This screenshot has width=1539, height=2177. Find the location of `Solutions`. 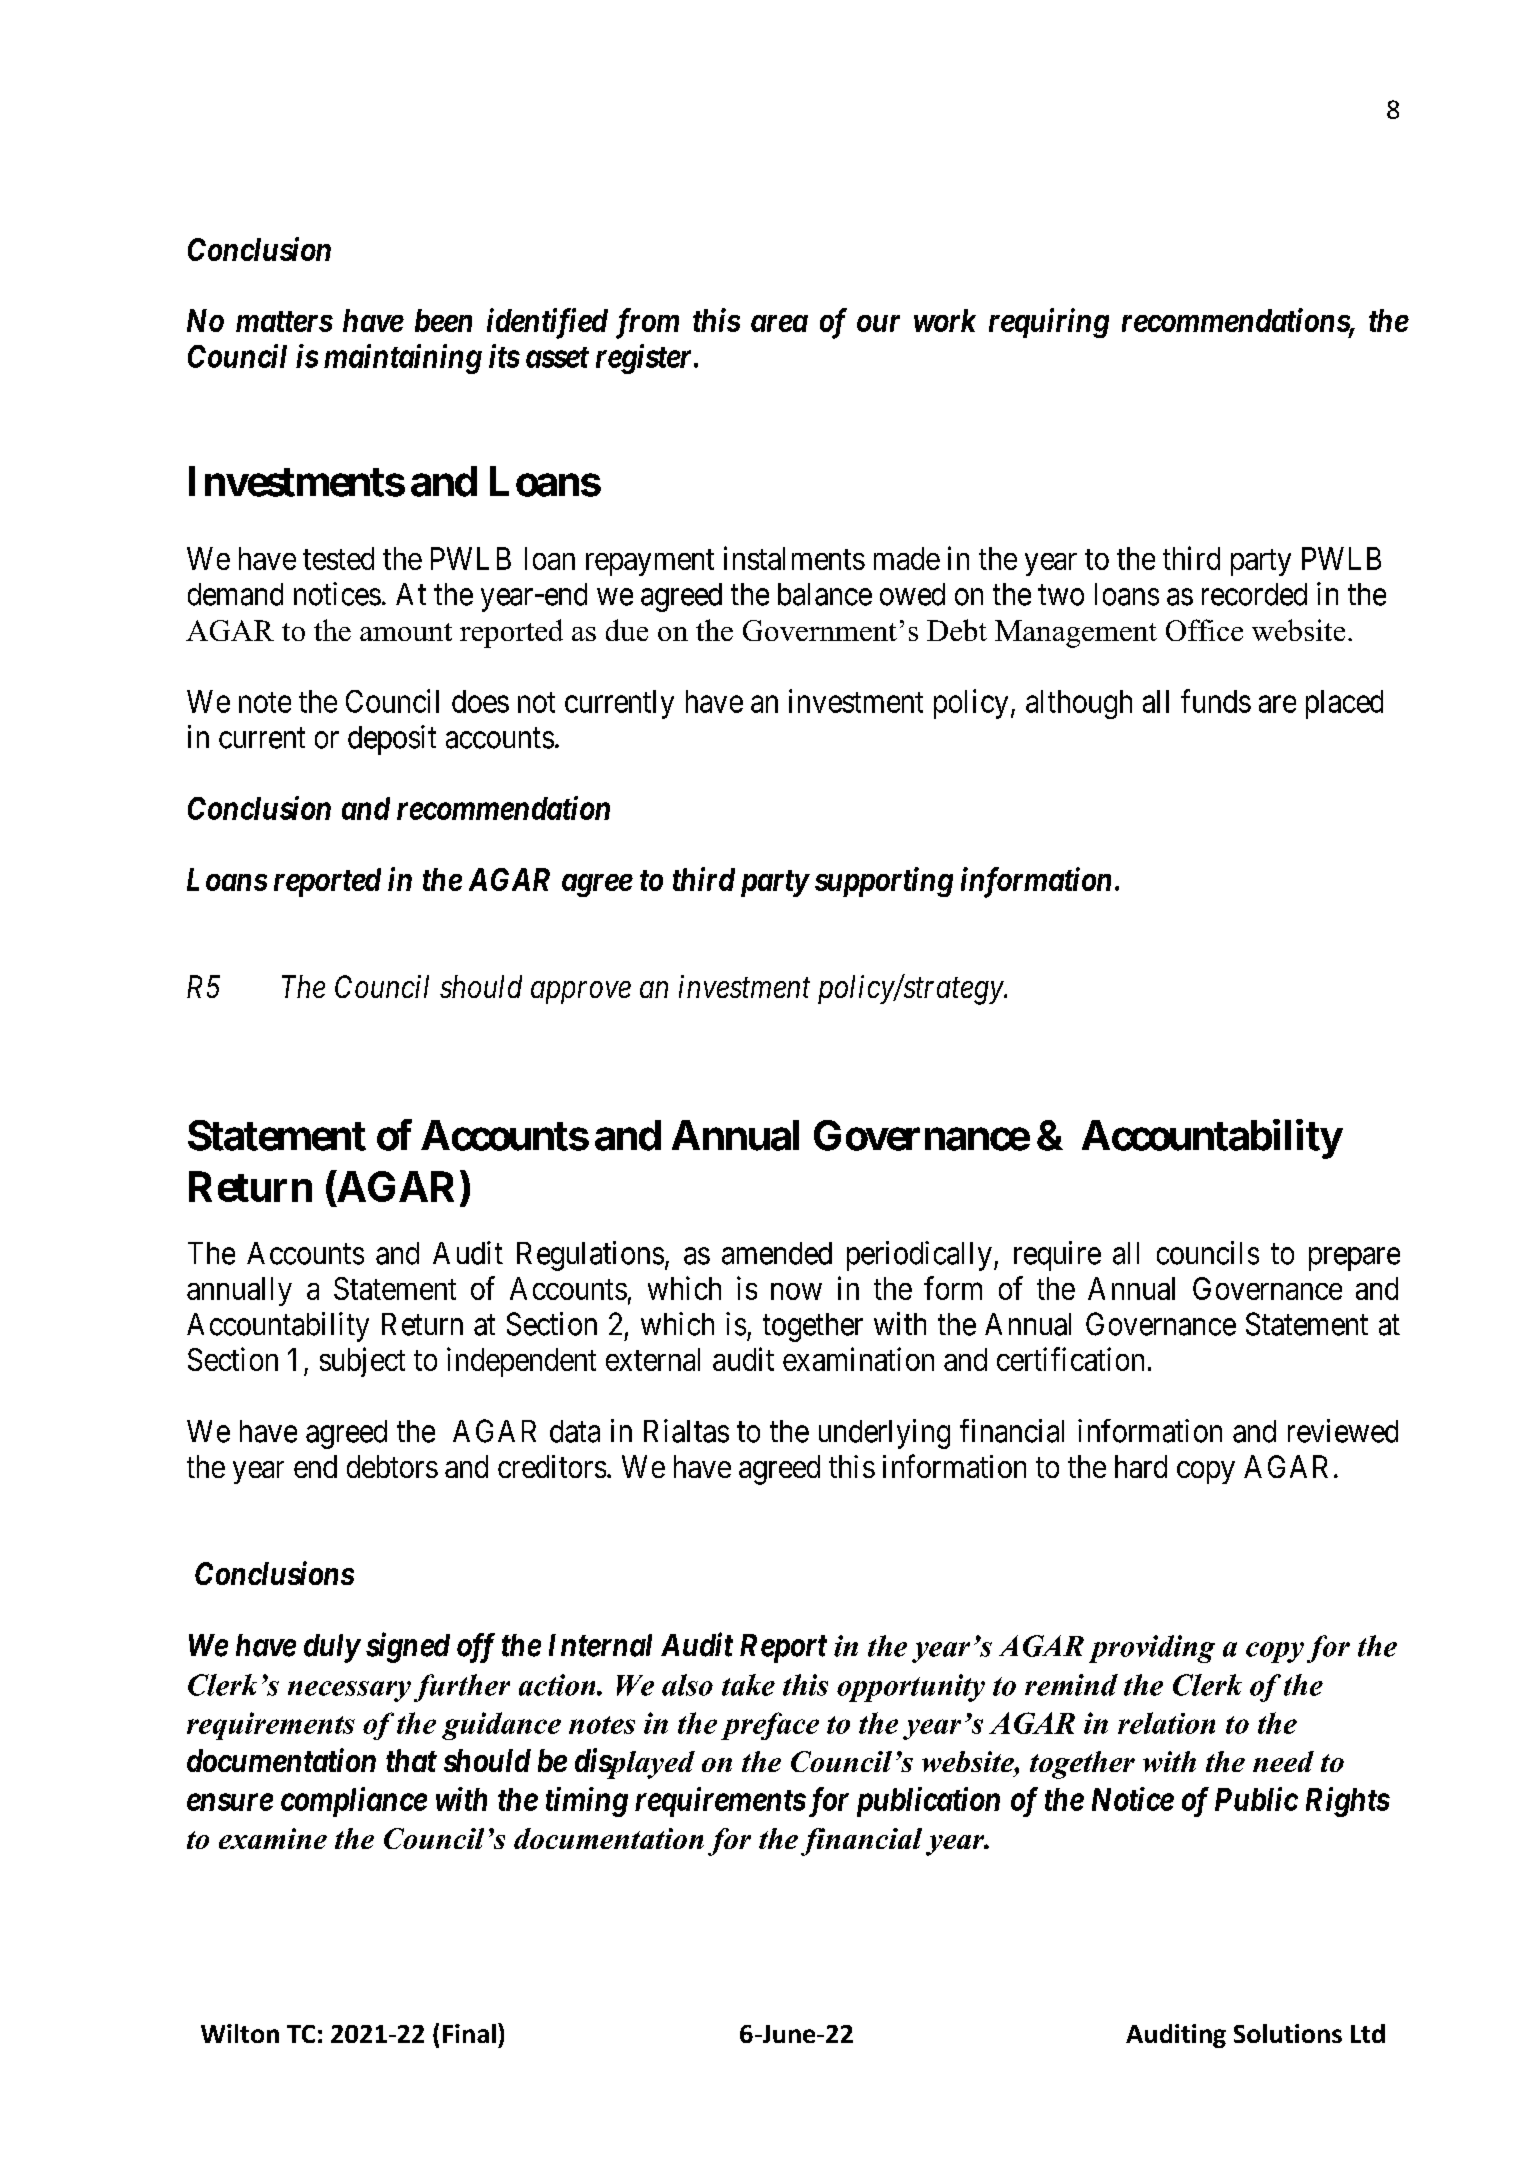

Solutions is located at coordinates (1288, 2033).
